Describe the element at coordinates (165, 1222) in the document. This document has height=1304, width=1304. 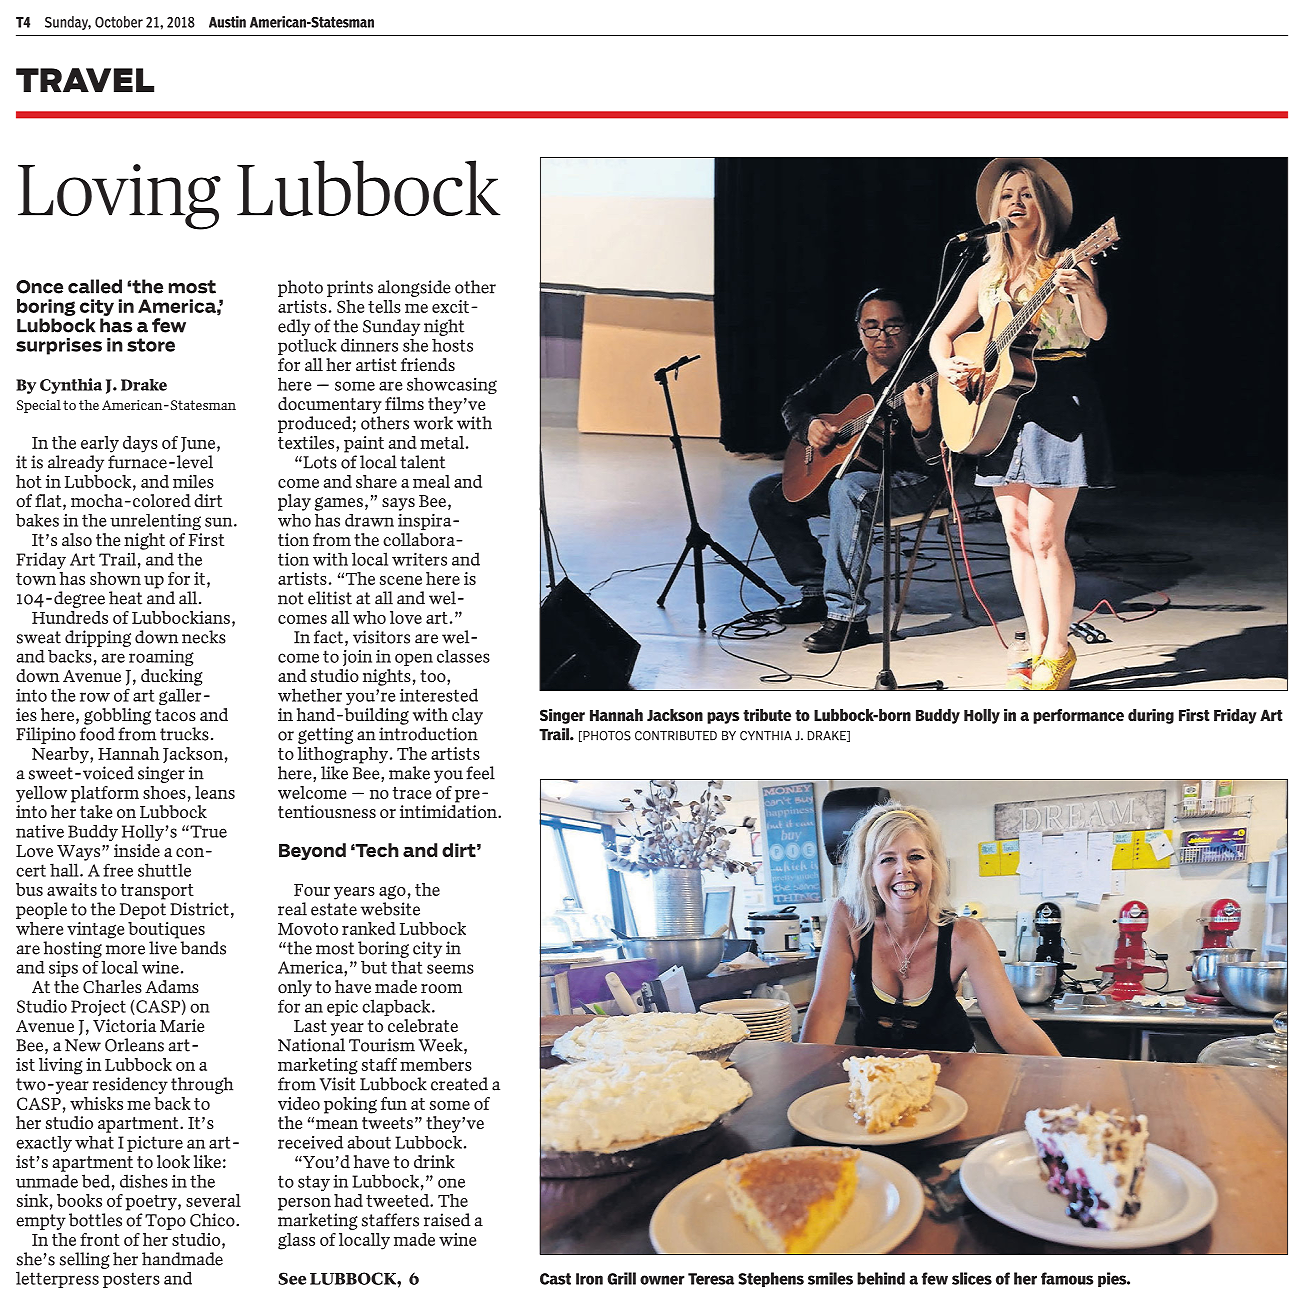
I see `Topo` at that location.
